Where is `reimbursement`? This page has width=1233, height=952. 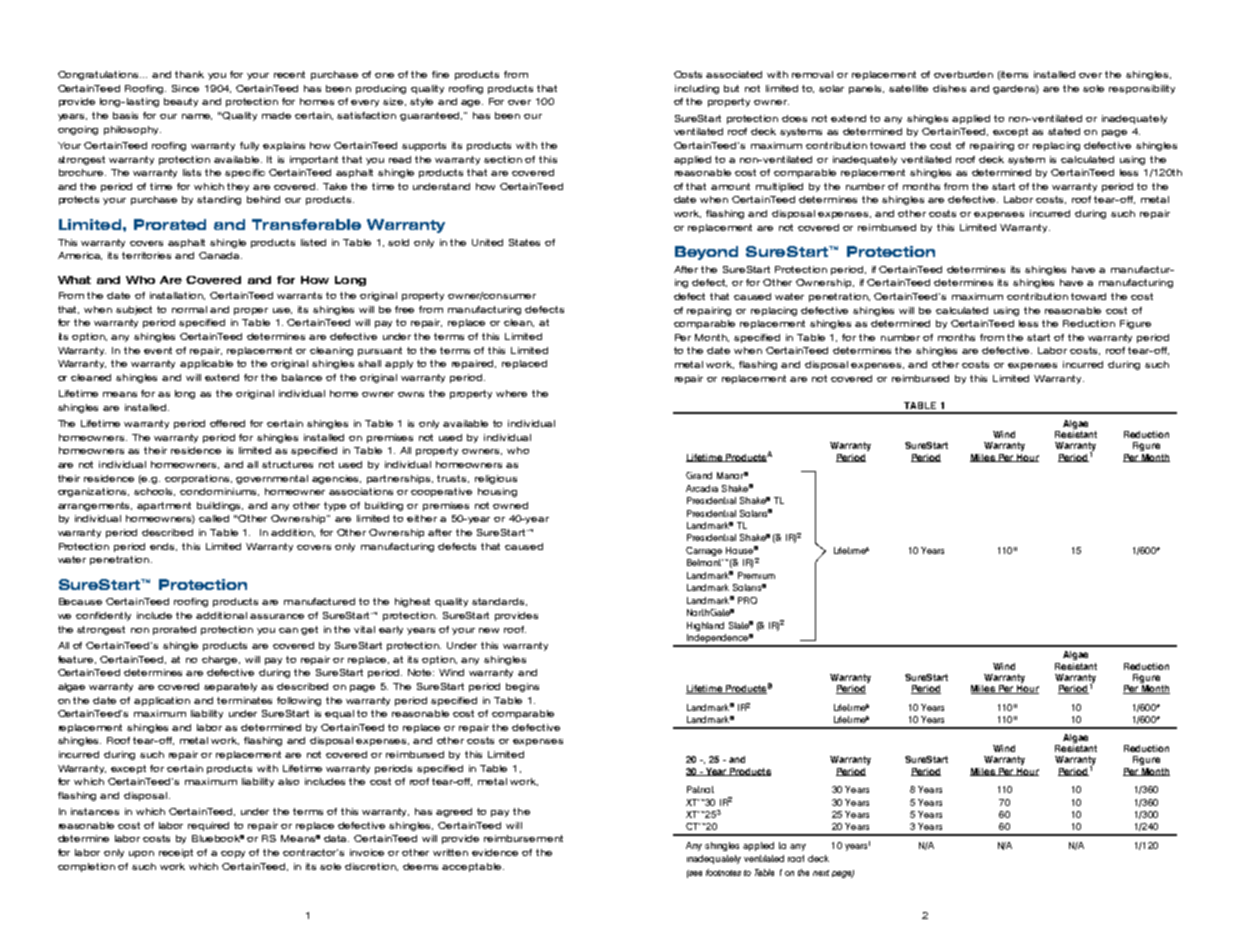 reimbursement is located at coordinates (523, 838).
